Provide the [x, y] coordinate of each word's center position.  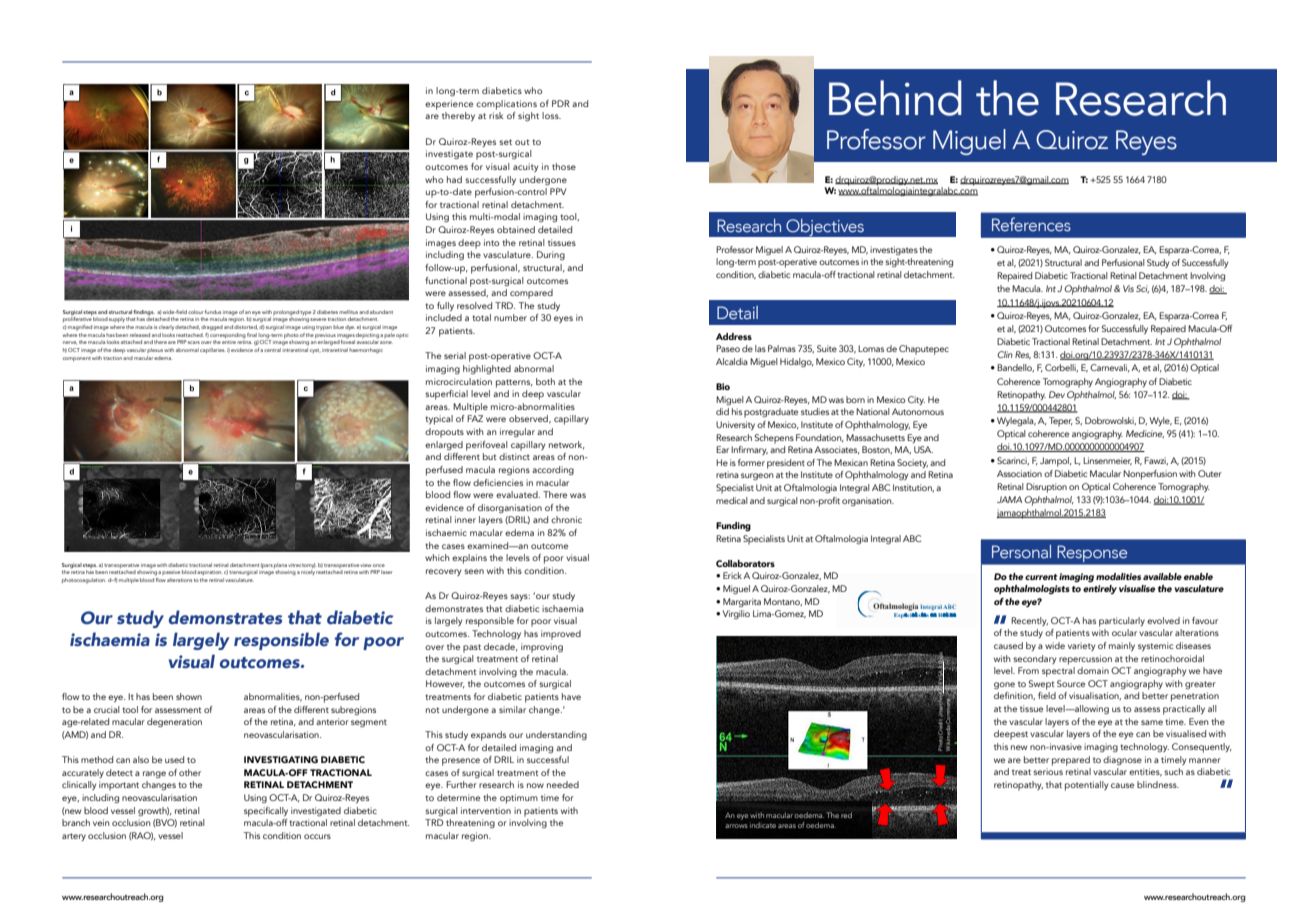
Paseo [728, 348]
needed [563, 784]
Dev [1057, 394]
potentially [1086, 786]
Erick [732, 575]
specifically [266, 812]
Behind [895, 98]
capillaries [212, 350]
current [1041, 577]
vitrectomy [302, 565]
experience [449, 105]
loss [551, 115]
